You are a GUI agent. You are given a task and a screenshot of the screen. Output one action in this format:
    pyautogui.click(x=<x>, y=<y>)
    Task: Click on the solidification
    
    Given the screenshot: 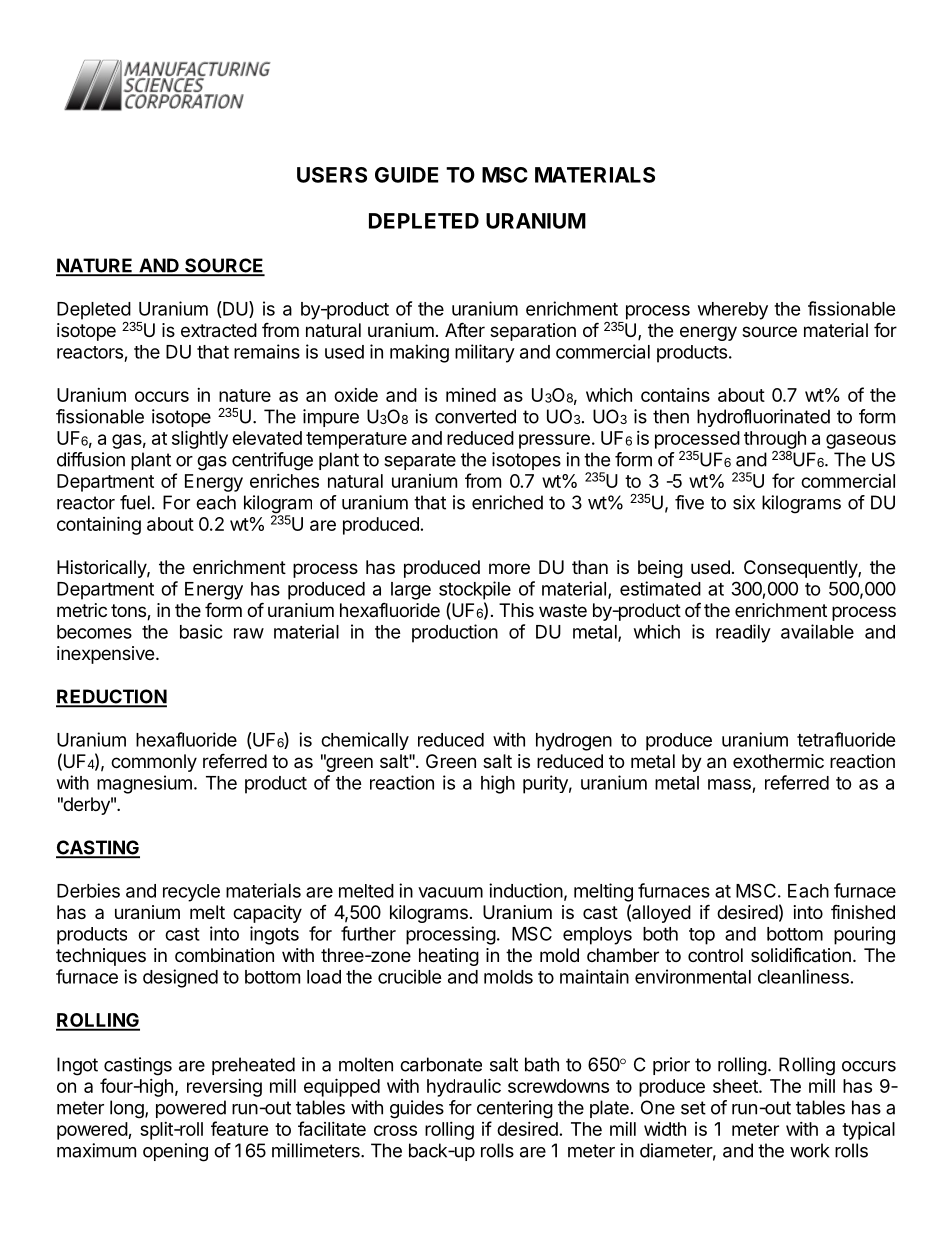 What is the action you would take?
    pyautogui.click(x=801, y=955)
